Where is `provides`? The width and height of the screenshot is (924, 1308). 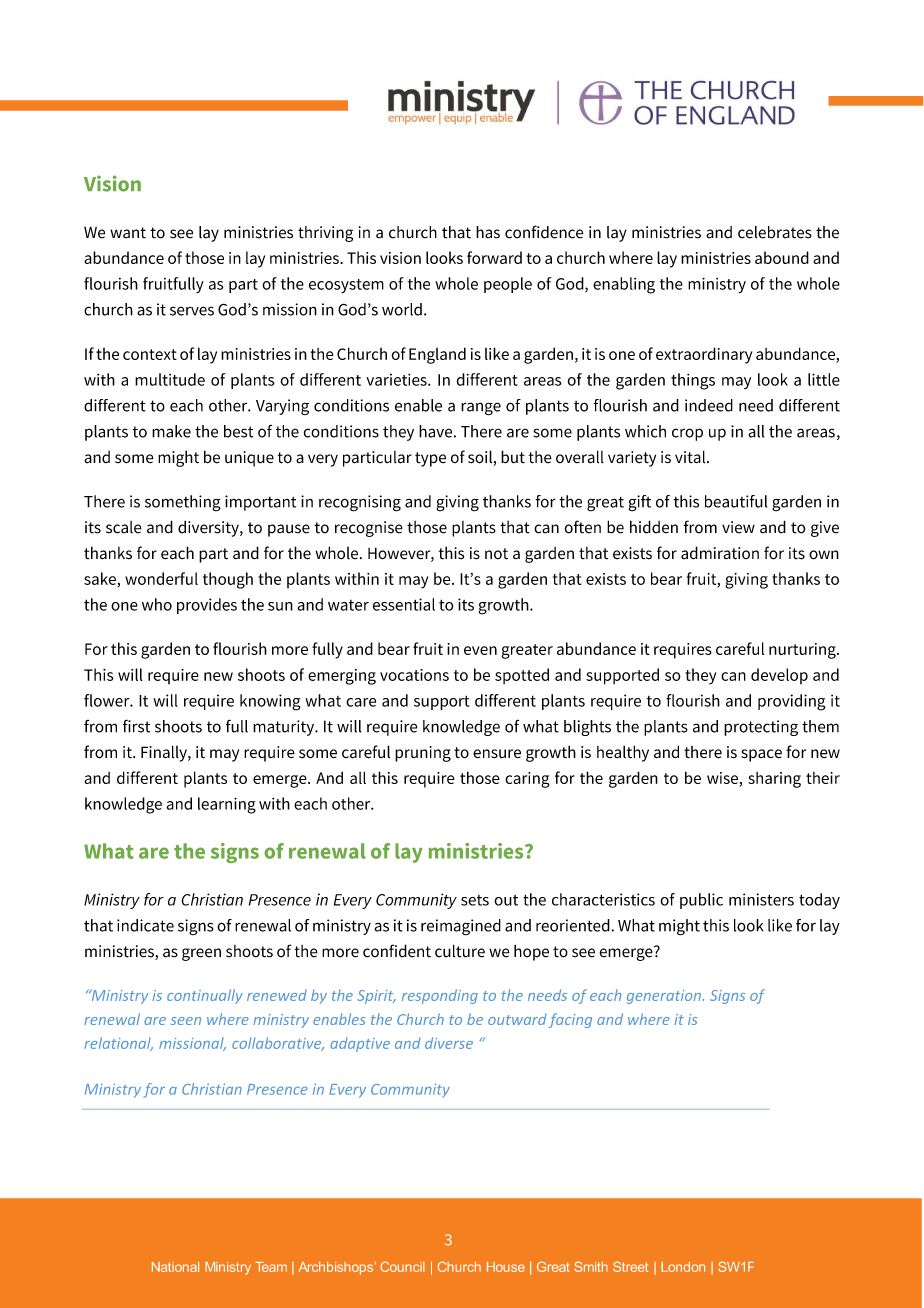
provides is located at coordinates (207, 606).
